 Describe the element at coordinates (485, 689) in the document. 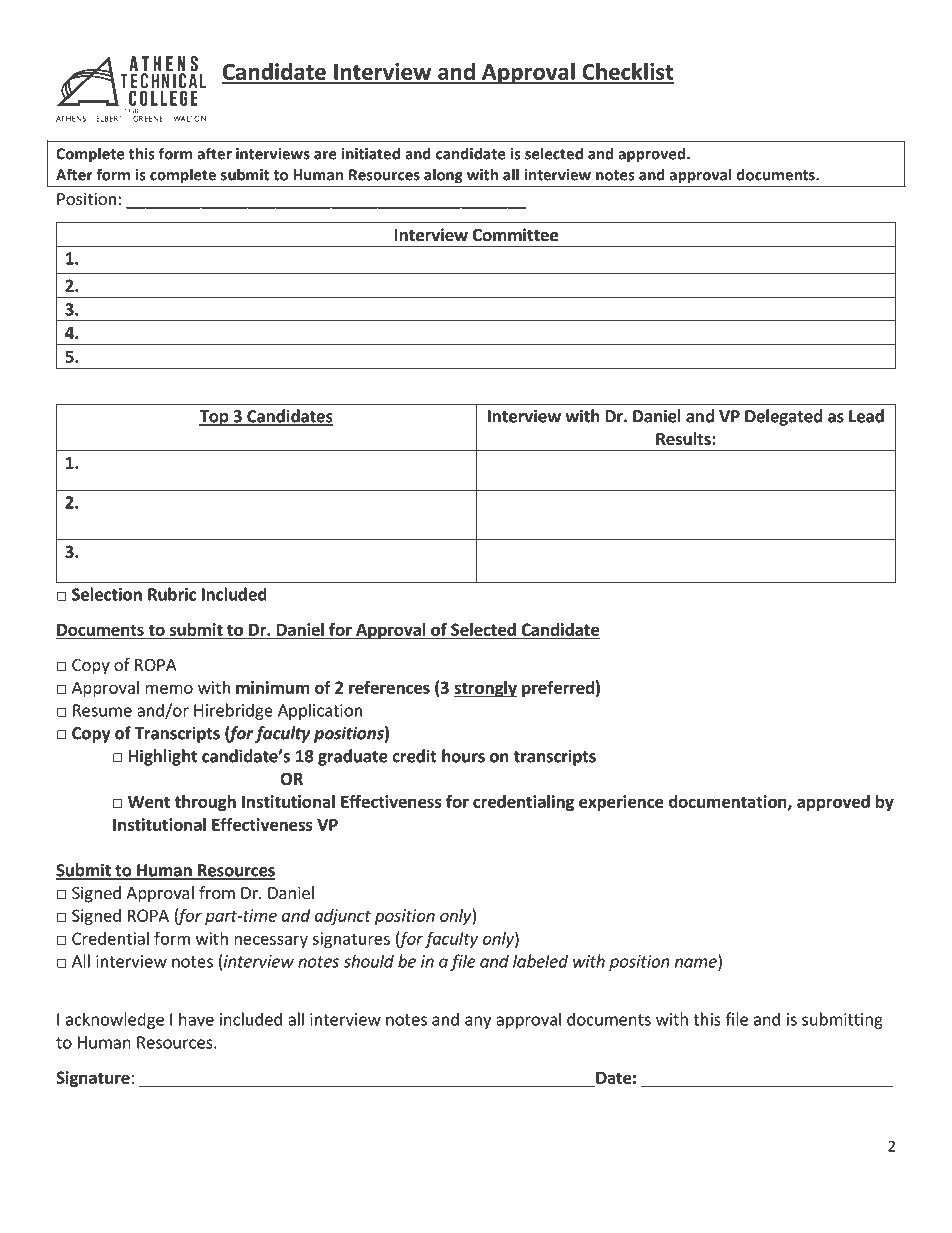

I see `strongly` at that location.
